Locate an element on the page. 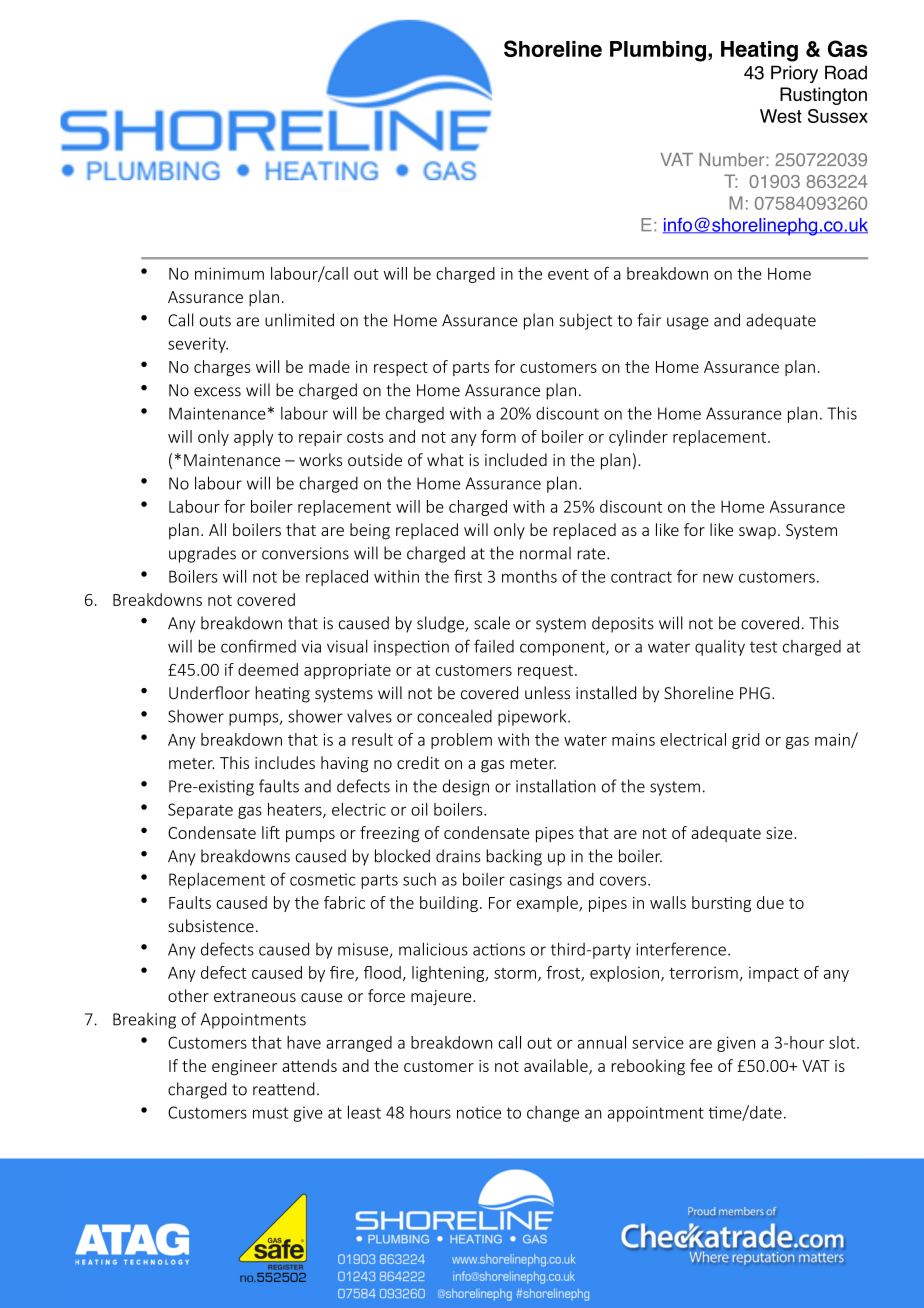  form is located at coordinates (498, 436).
